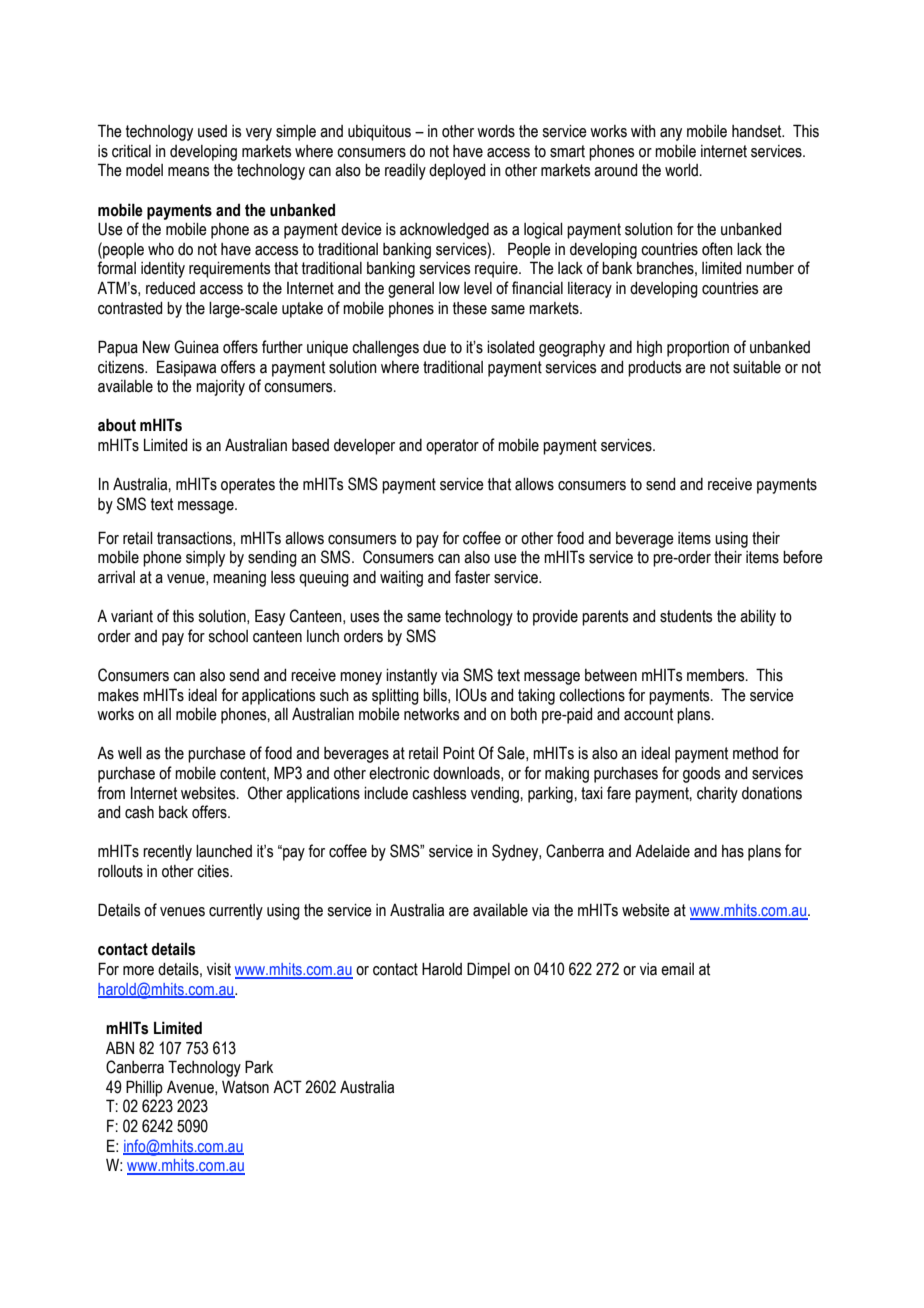  Describe the element at coordinates (144, 1088) in the document. I see `Phillip` at that location.
